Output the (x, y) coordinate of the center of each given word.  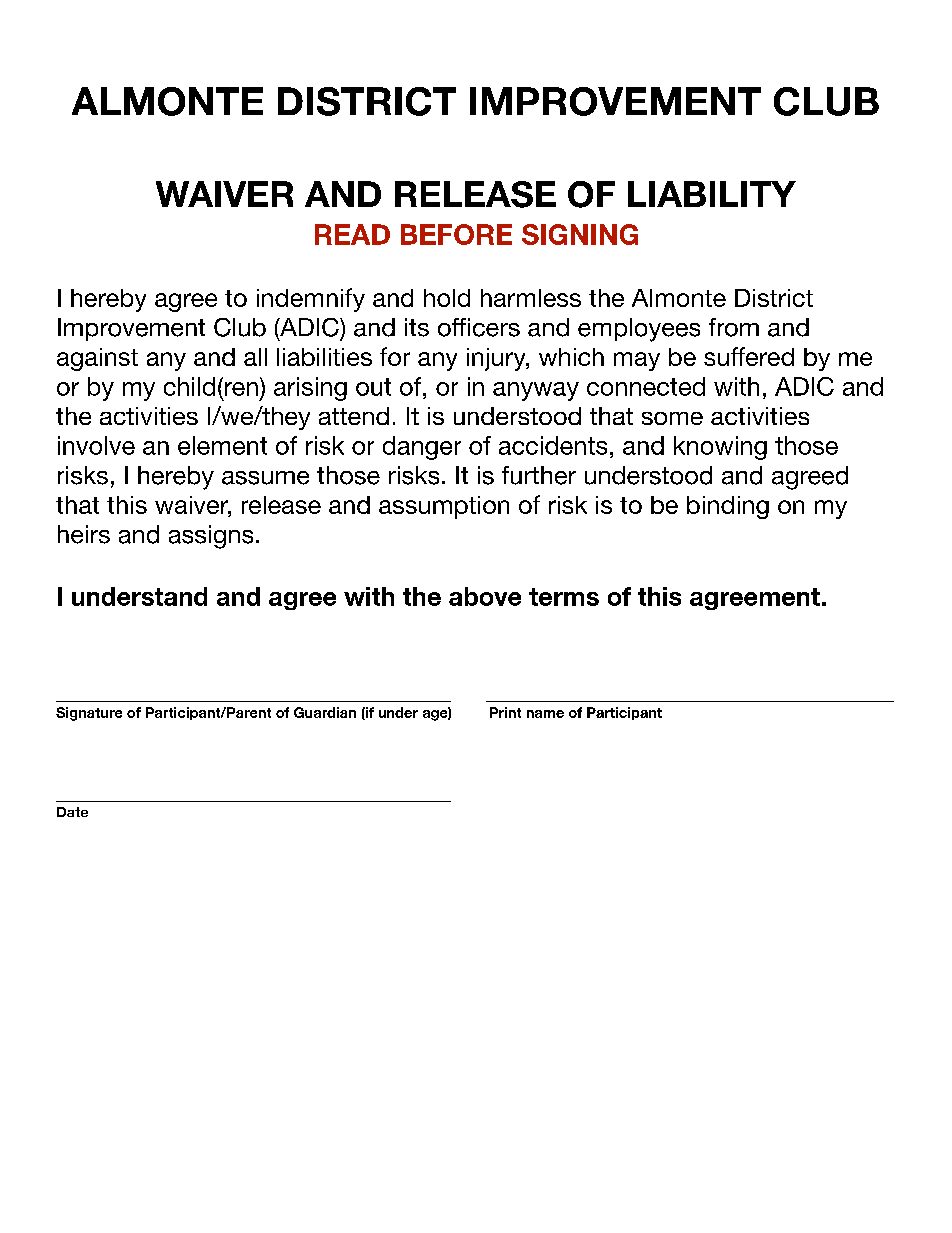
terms (564, 597)
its (417, 327)
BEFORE (456, 234)
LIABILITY (712, 194)
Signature (89, 714)
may (637, 361)
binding (728, 507)
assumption (444, 507)
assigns (211, 537)
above (485, 596)
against (97, 359)
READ (352, 234)
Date (72, 812)
